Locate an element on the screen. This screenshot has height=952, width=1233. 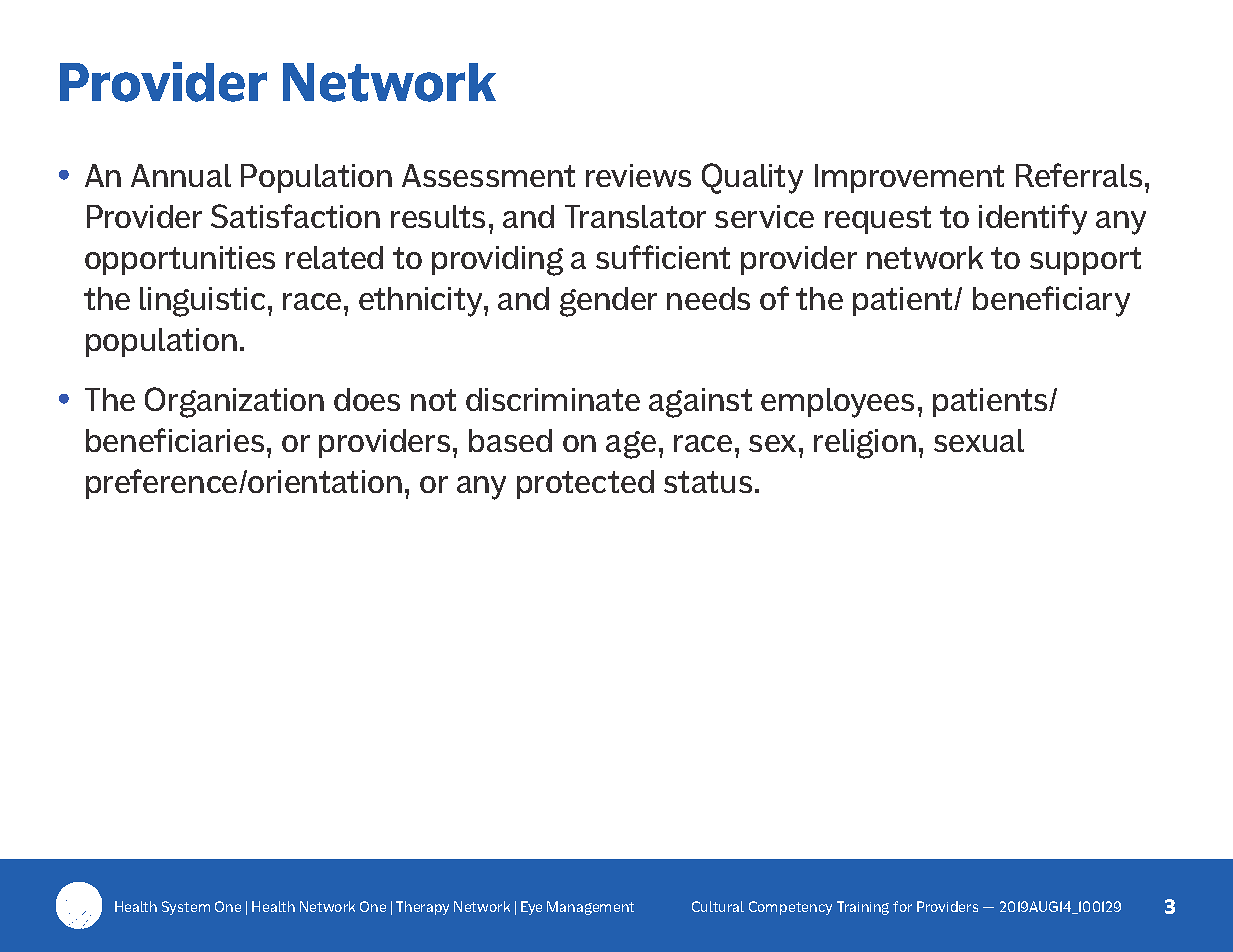
protected is located at coordinates (585, 484).
